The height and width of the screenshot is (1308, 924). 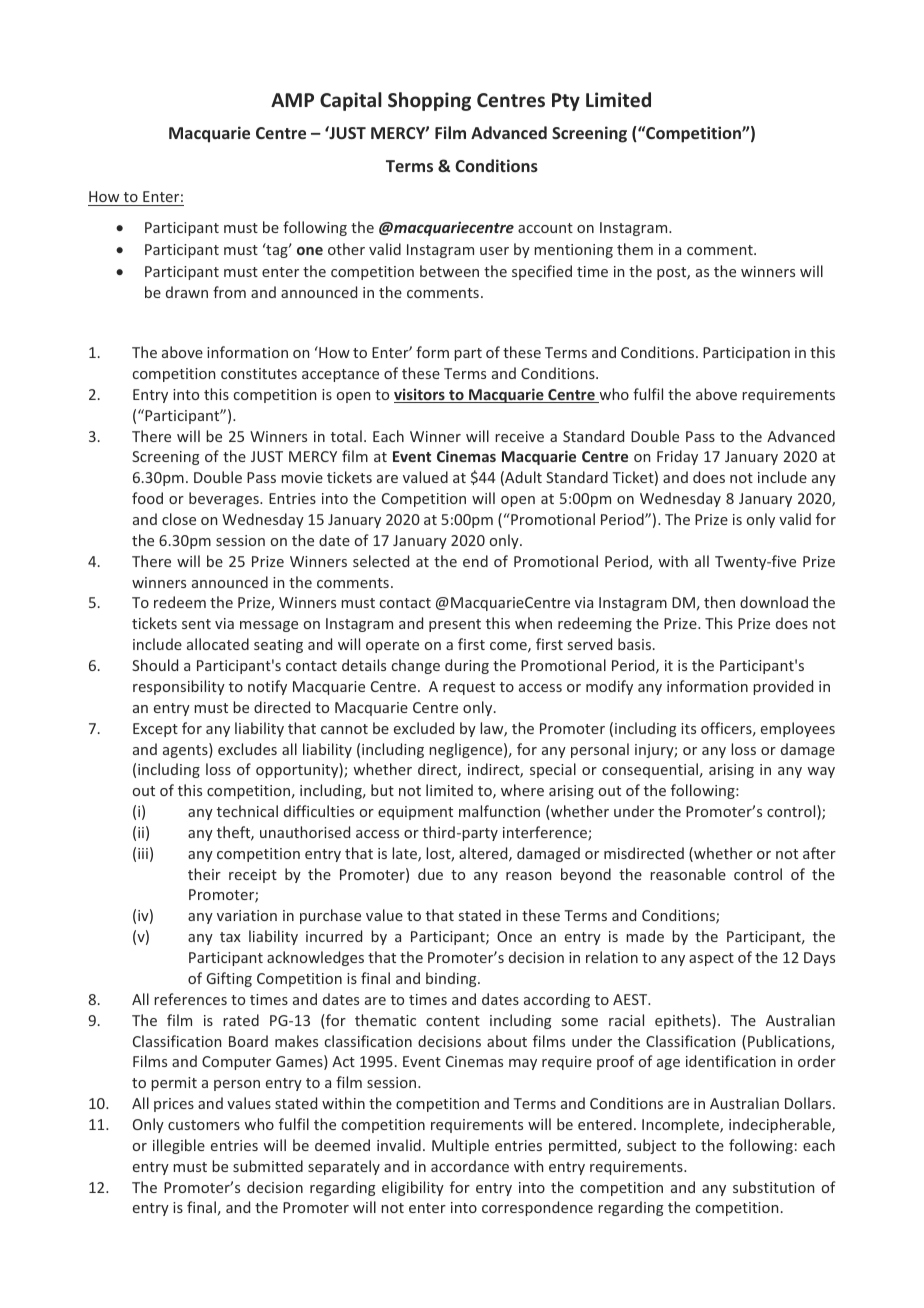 I want to click on allocated, so click(x=218, y=644).
